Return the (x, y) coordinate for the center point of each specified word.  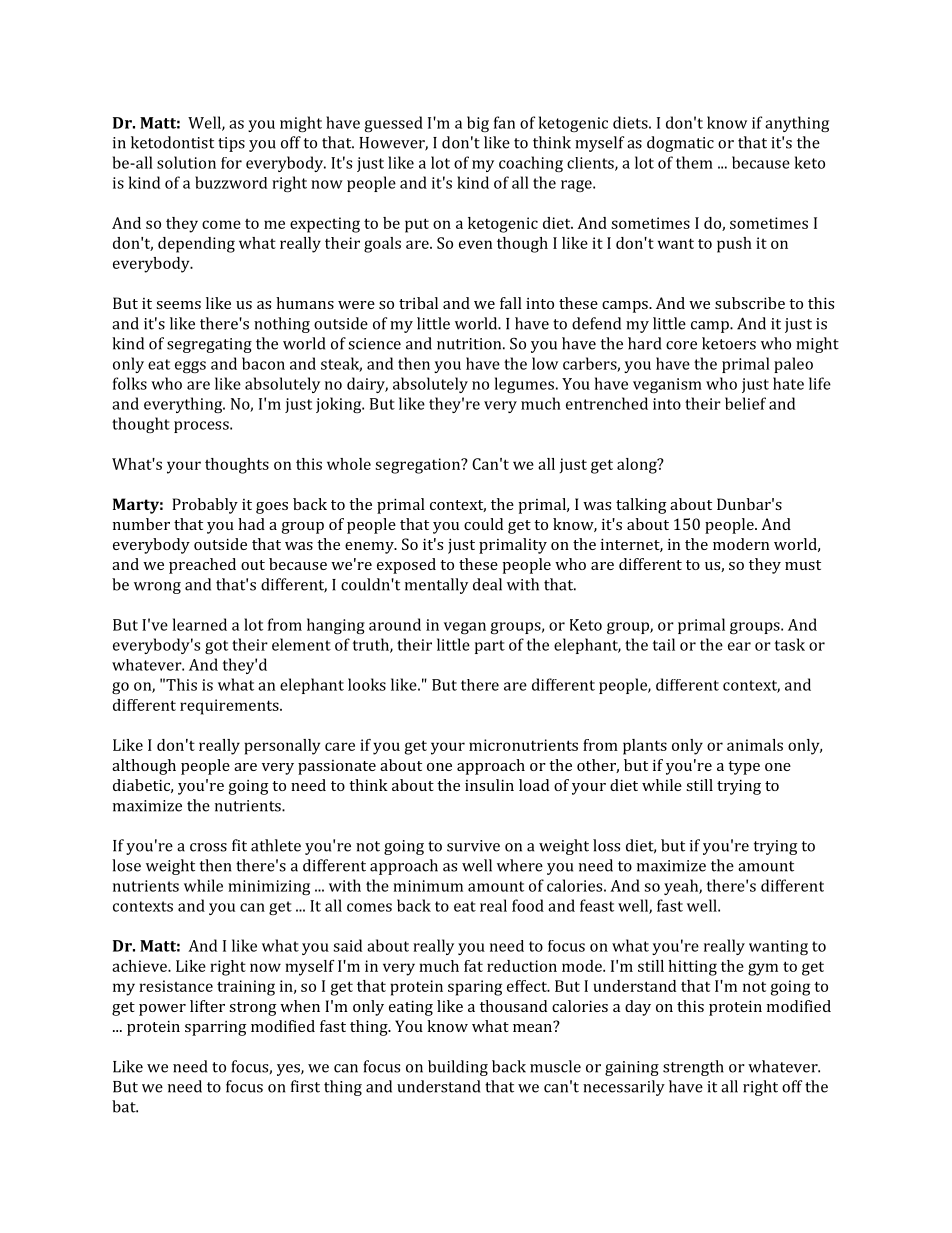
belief (745, 403)
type (744, 768)
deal (487, 584)
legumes (524, 385)
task (790, 644)
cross (208, 847)
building (458, 1068)
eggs (190, 367)
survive (473, 846)
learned (200, 624)
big (478, 124)
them (694, 162)
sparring (216, 1028)
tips (231, 144)
